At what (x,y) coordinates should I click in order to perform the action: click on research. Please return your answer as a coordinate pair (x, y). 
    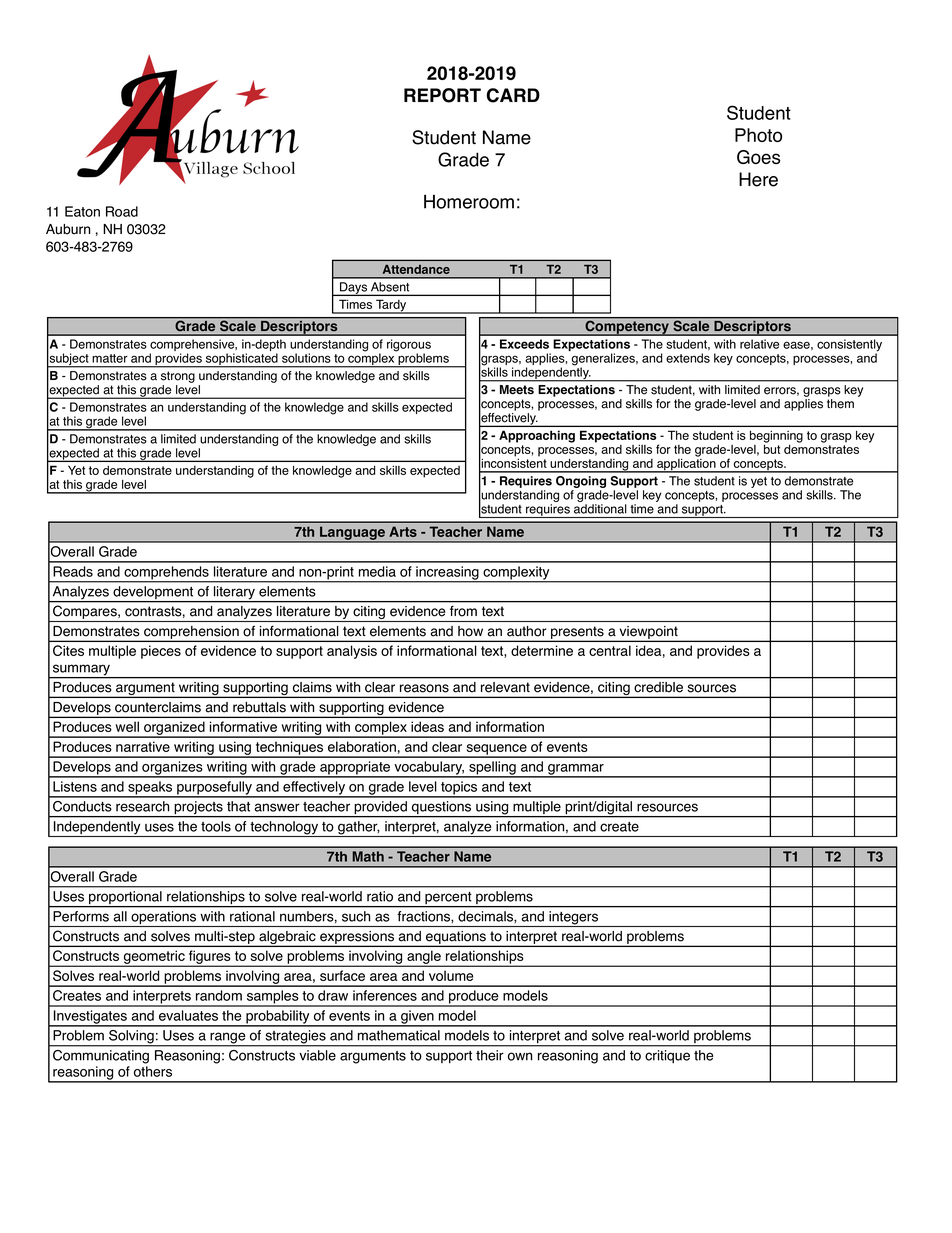
    Looking at the image, I should click on (142, 806).
